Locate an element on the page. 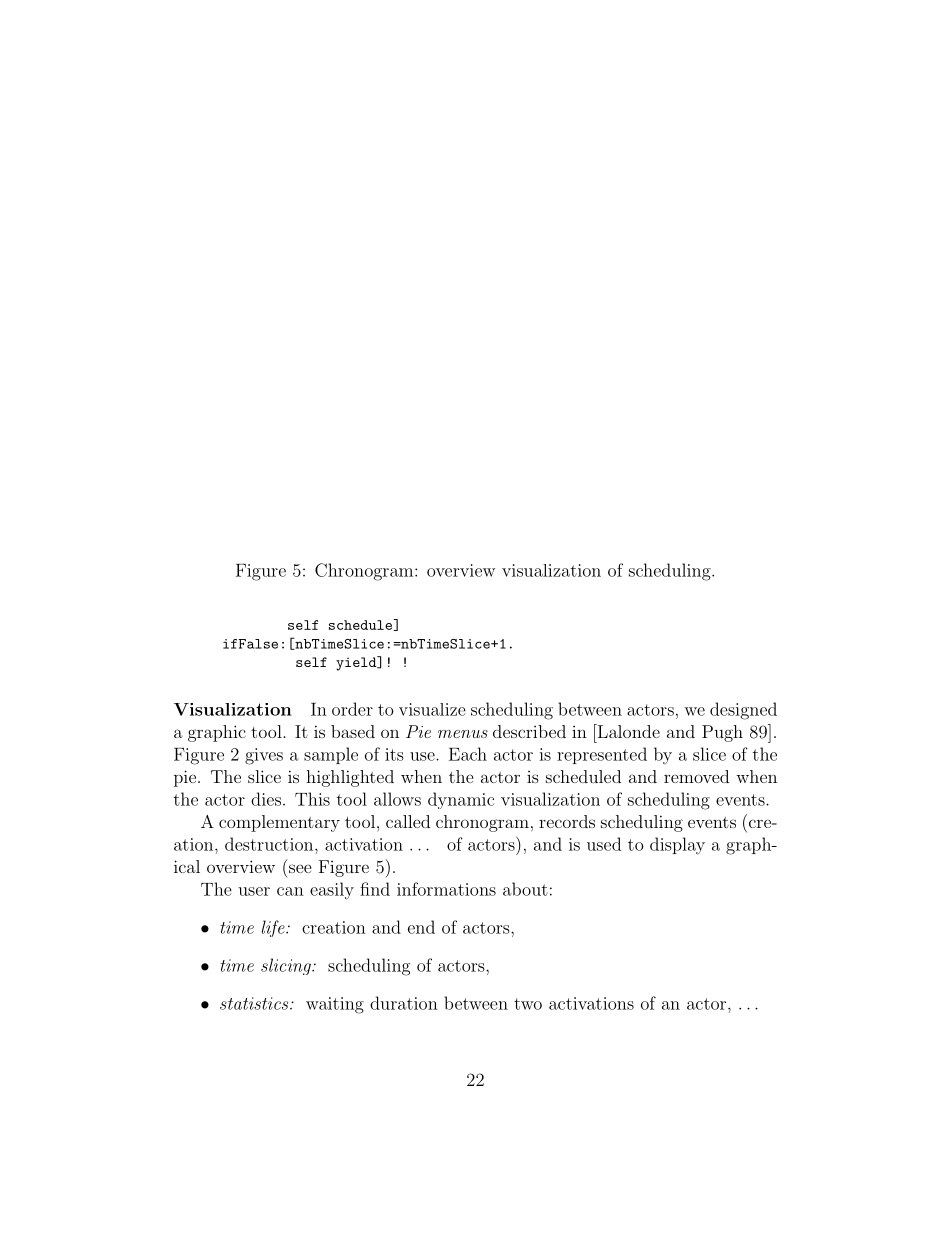  end is located at coordinates (421, 927).
